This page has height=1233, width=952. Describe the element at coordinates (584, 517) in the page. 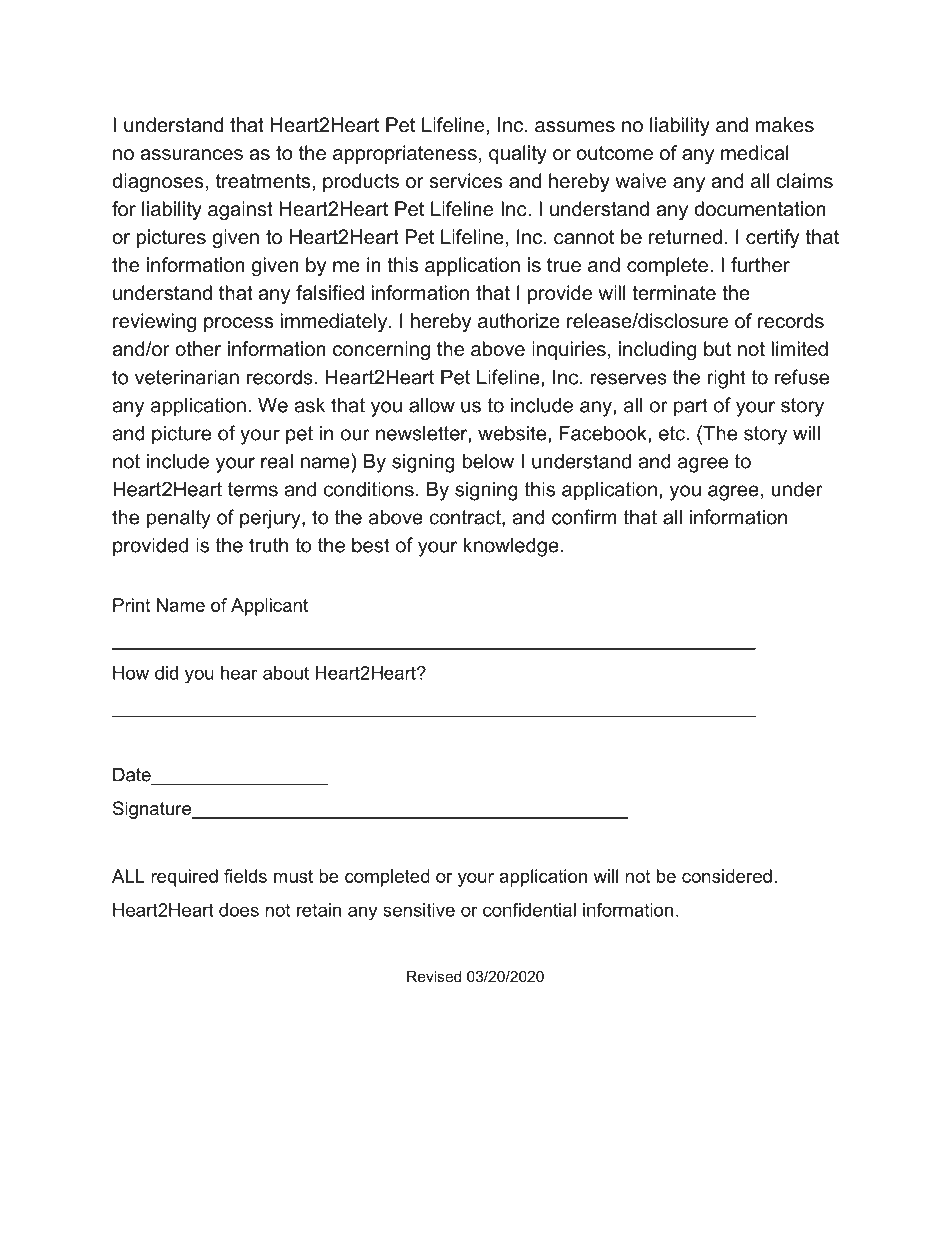

I see `confirm` at that location.
